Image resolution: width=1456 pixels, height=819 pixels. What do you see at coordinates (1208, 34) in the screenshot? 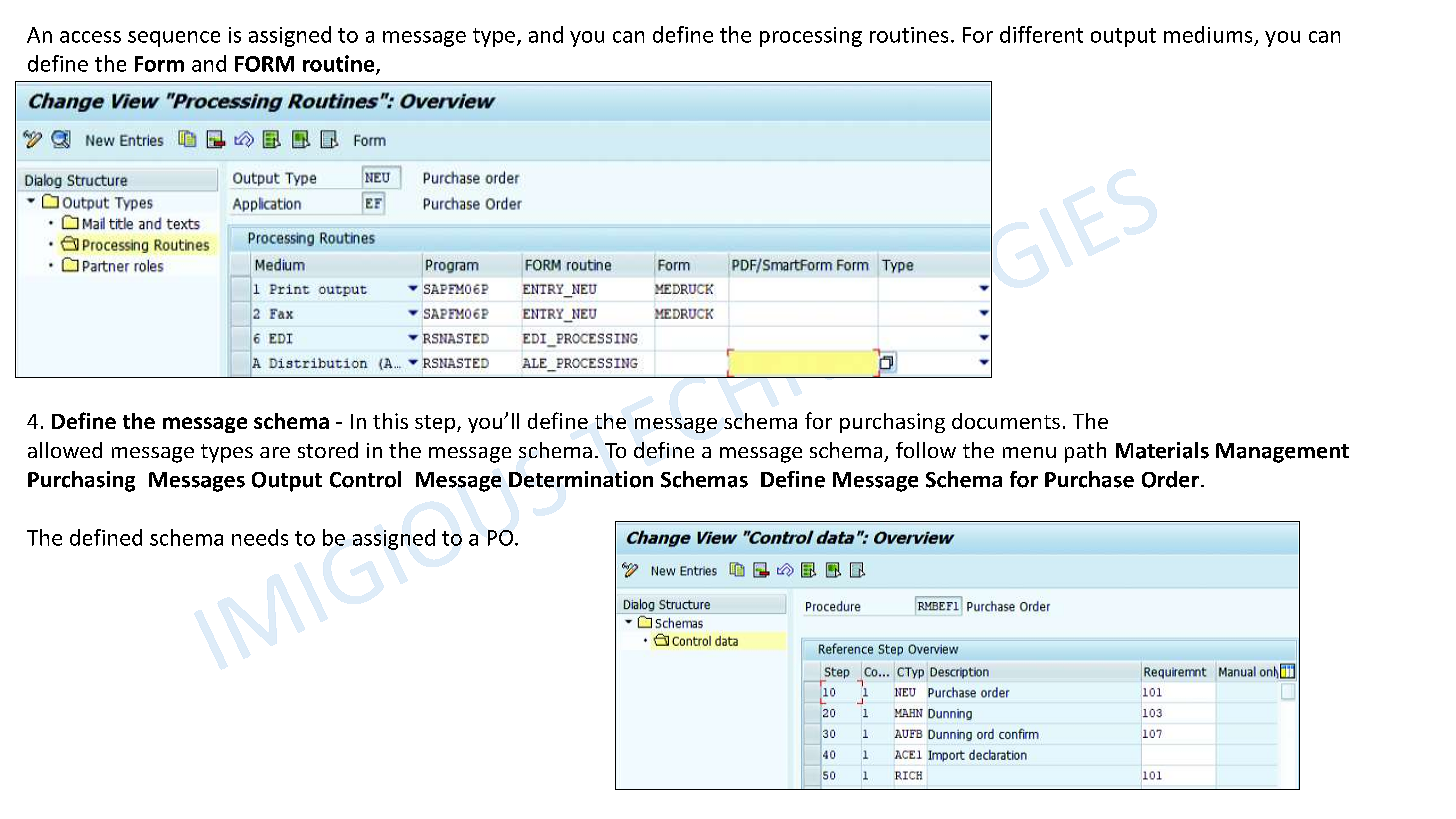
I see `mediums` at bounding box center [1208, 34].
